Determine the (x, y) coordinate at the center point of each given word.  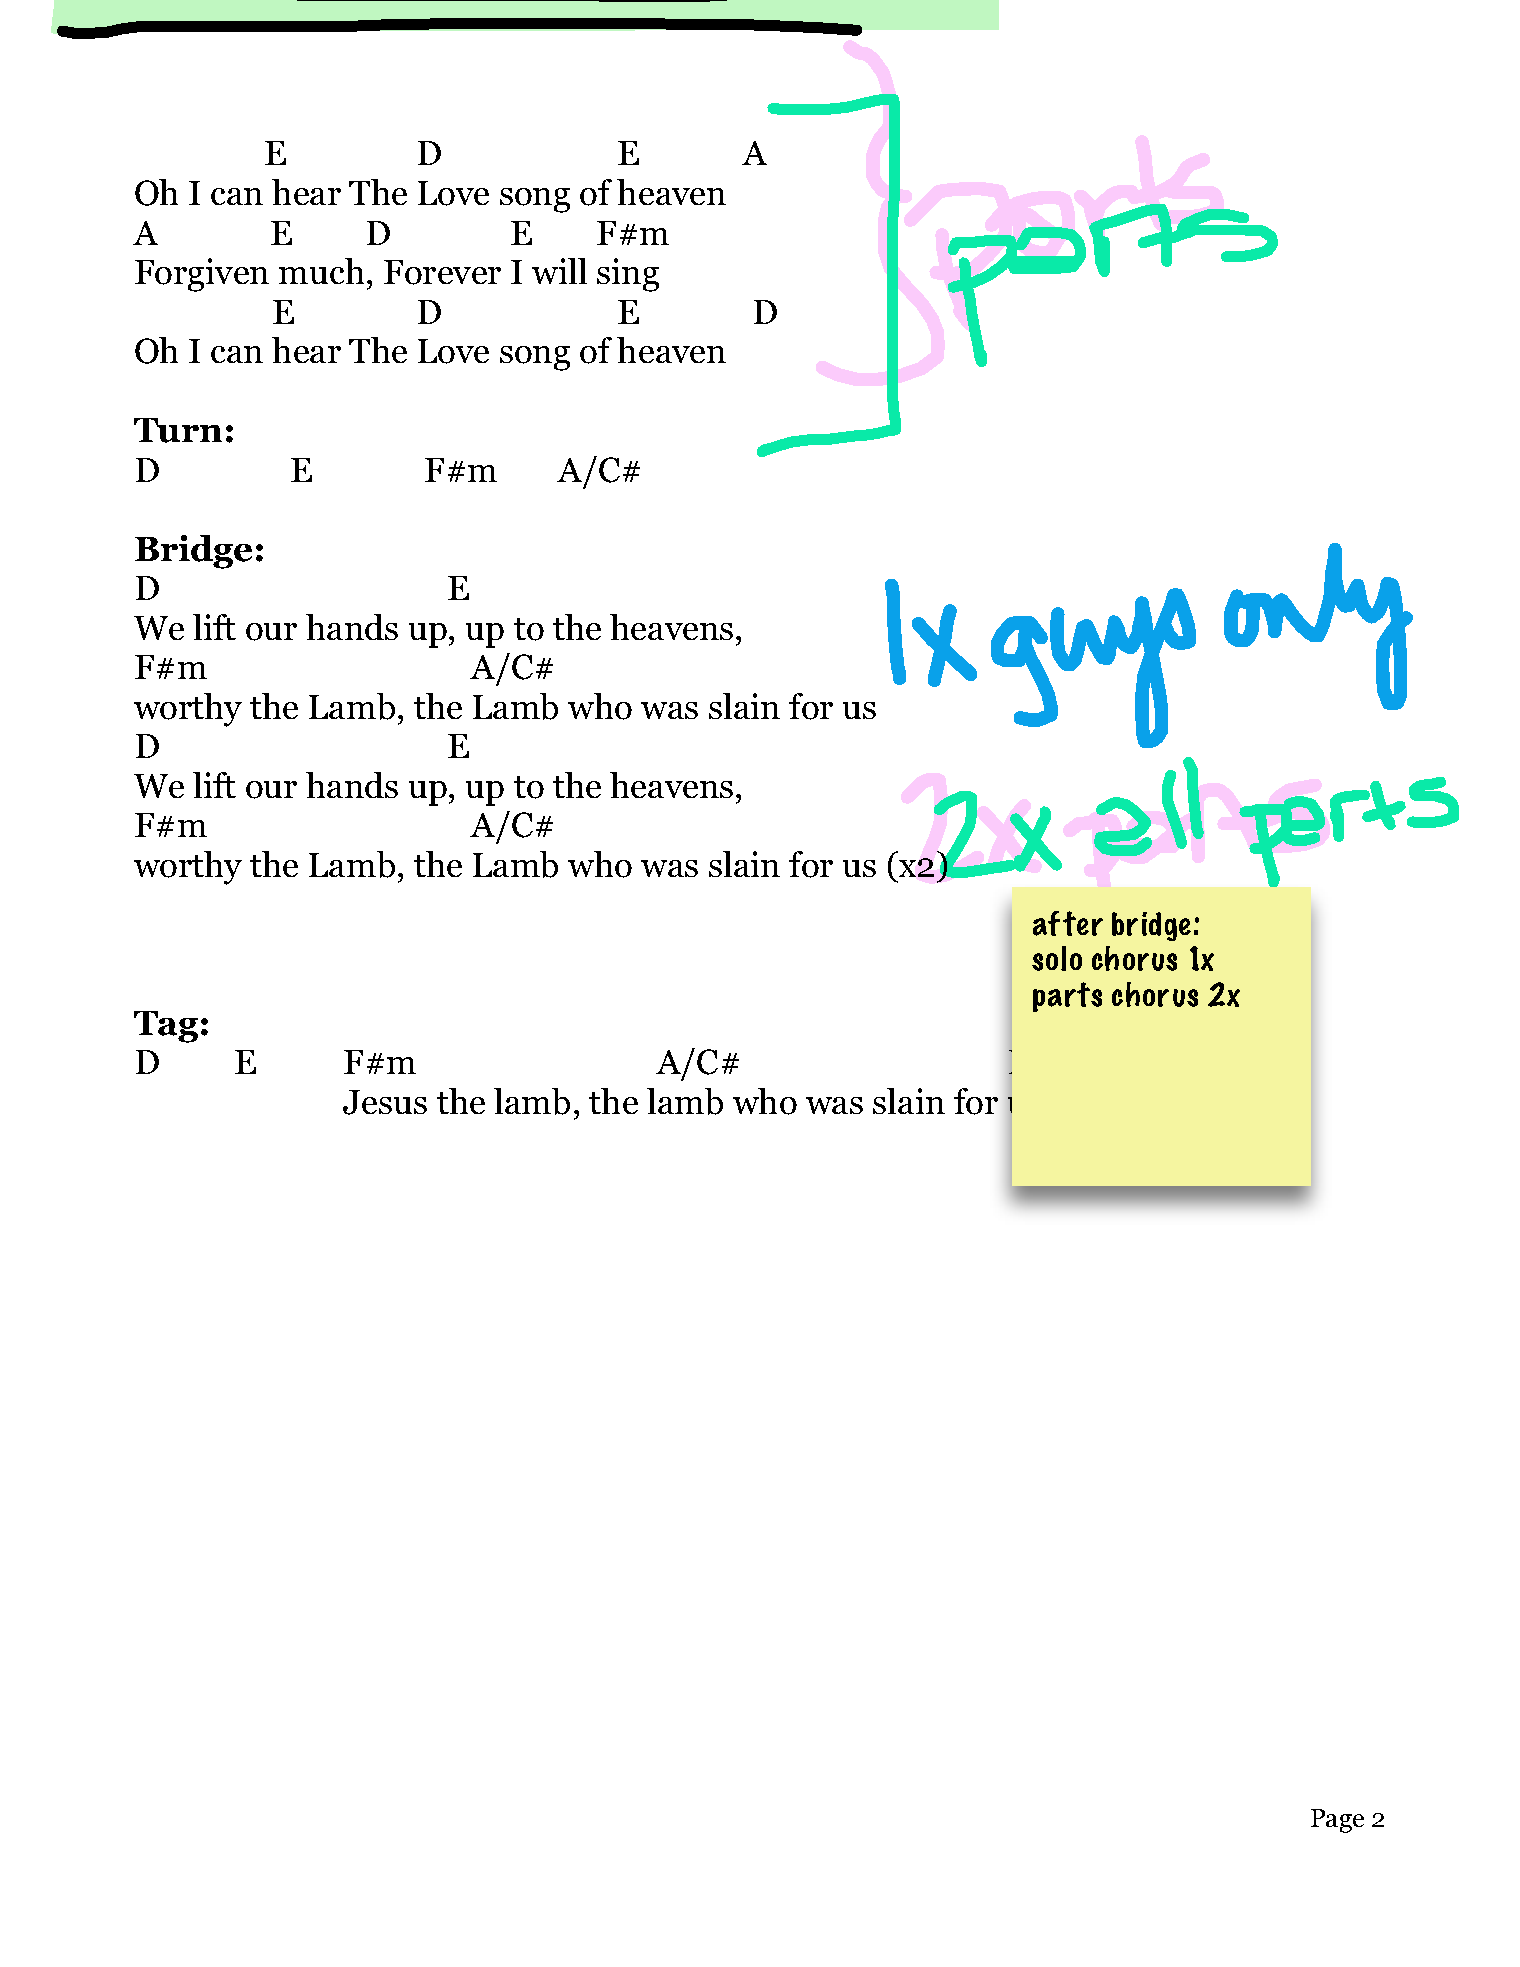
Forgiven (202, 275)
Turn (178, 430)
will (559, 271)
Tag (166, 1027)
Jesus (385, 1102)
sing (628, 275)
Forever (442, 272)
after (1068, 923)
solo (1057, 958)
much (321, 271)
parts (1067, 997)
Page (1337, 1821)
